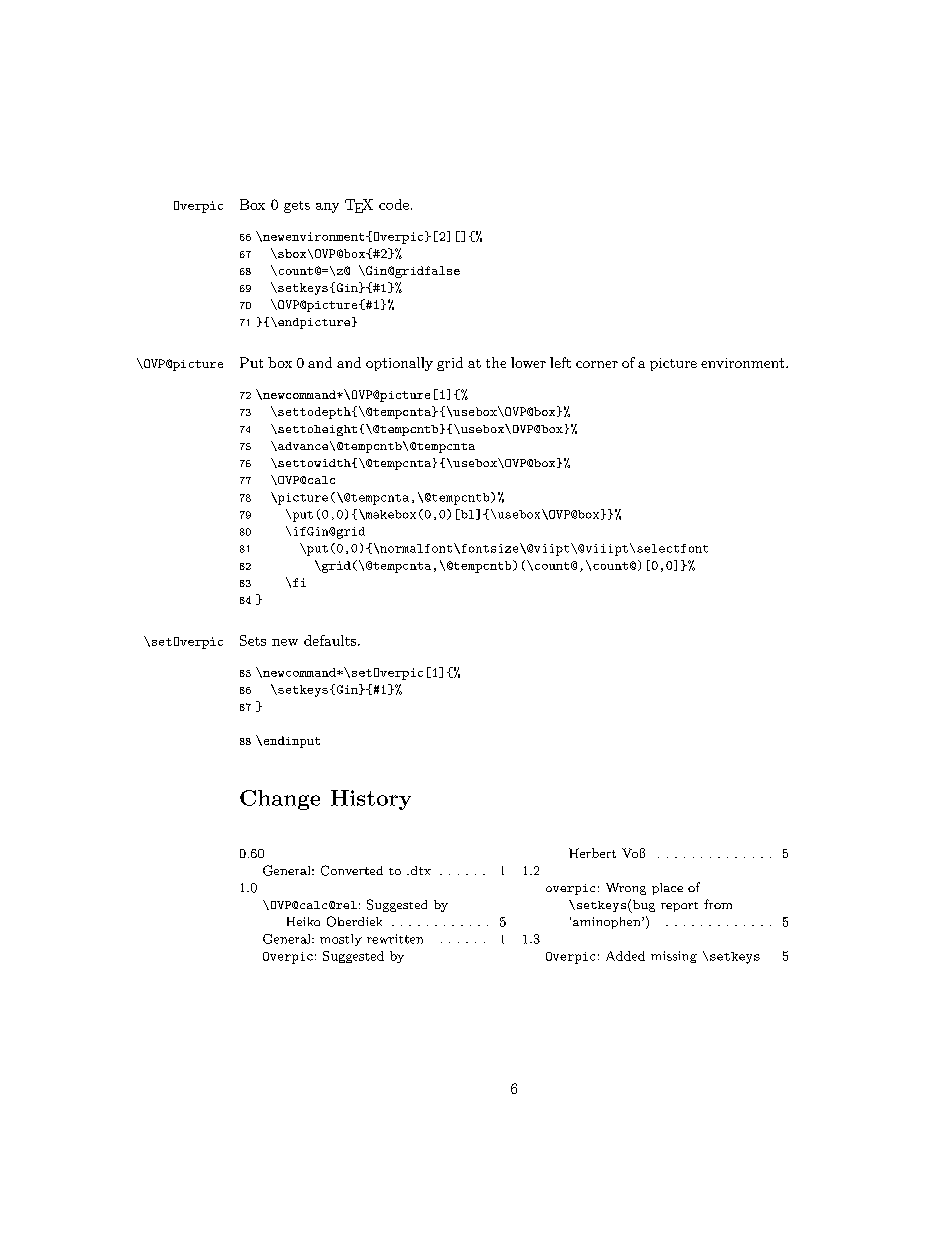 The image size is (952, 1233). Describe the element at coordinates (394, 204) in the image. I see `code` at that location.
